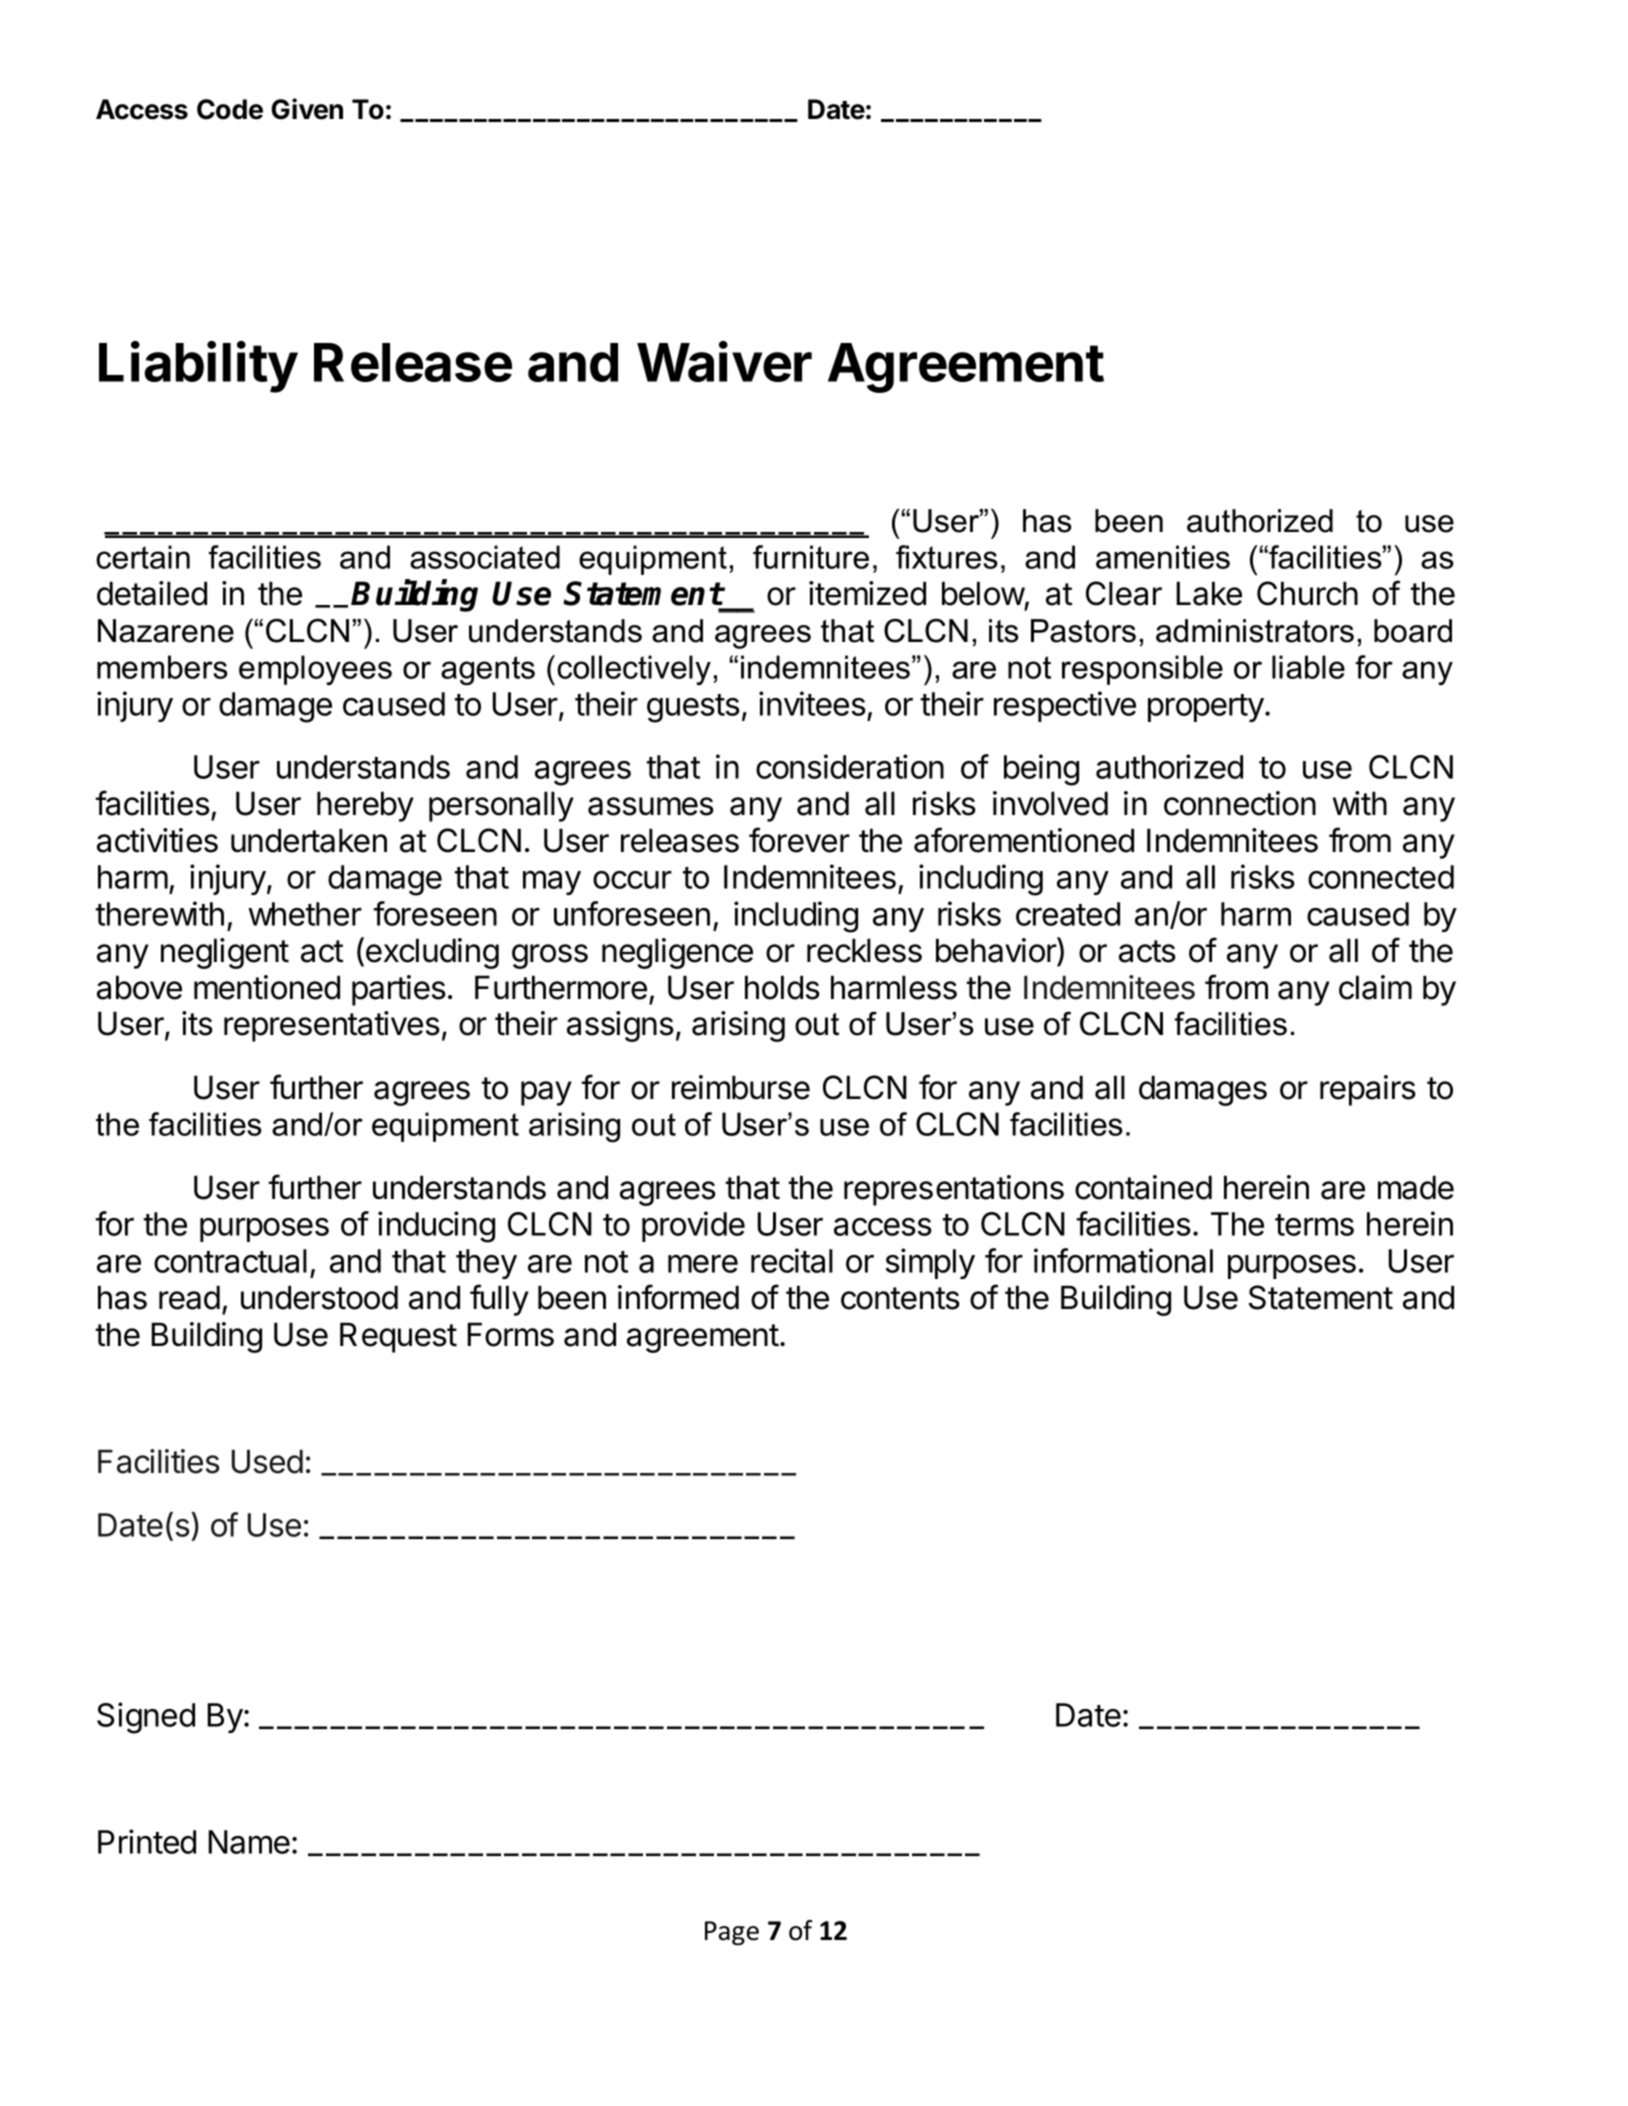  Describe the element at coordinates (678, 1297) in the screenshot. I see `informed` at that location.
